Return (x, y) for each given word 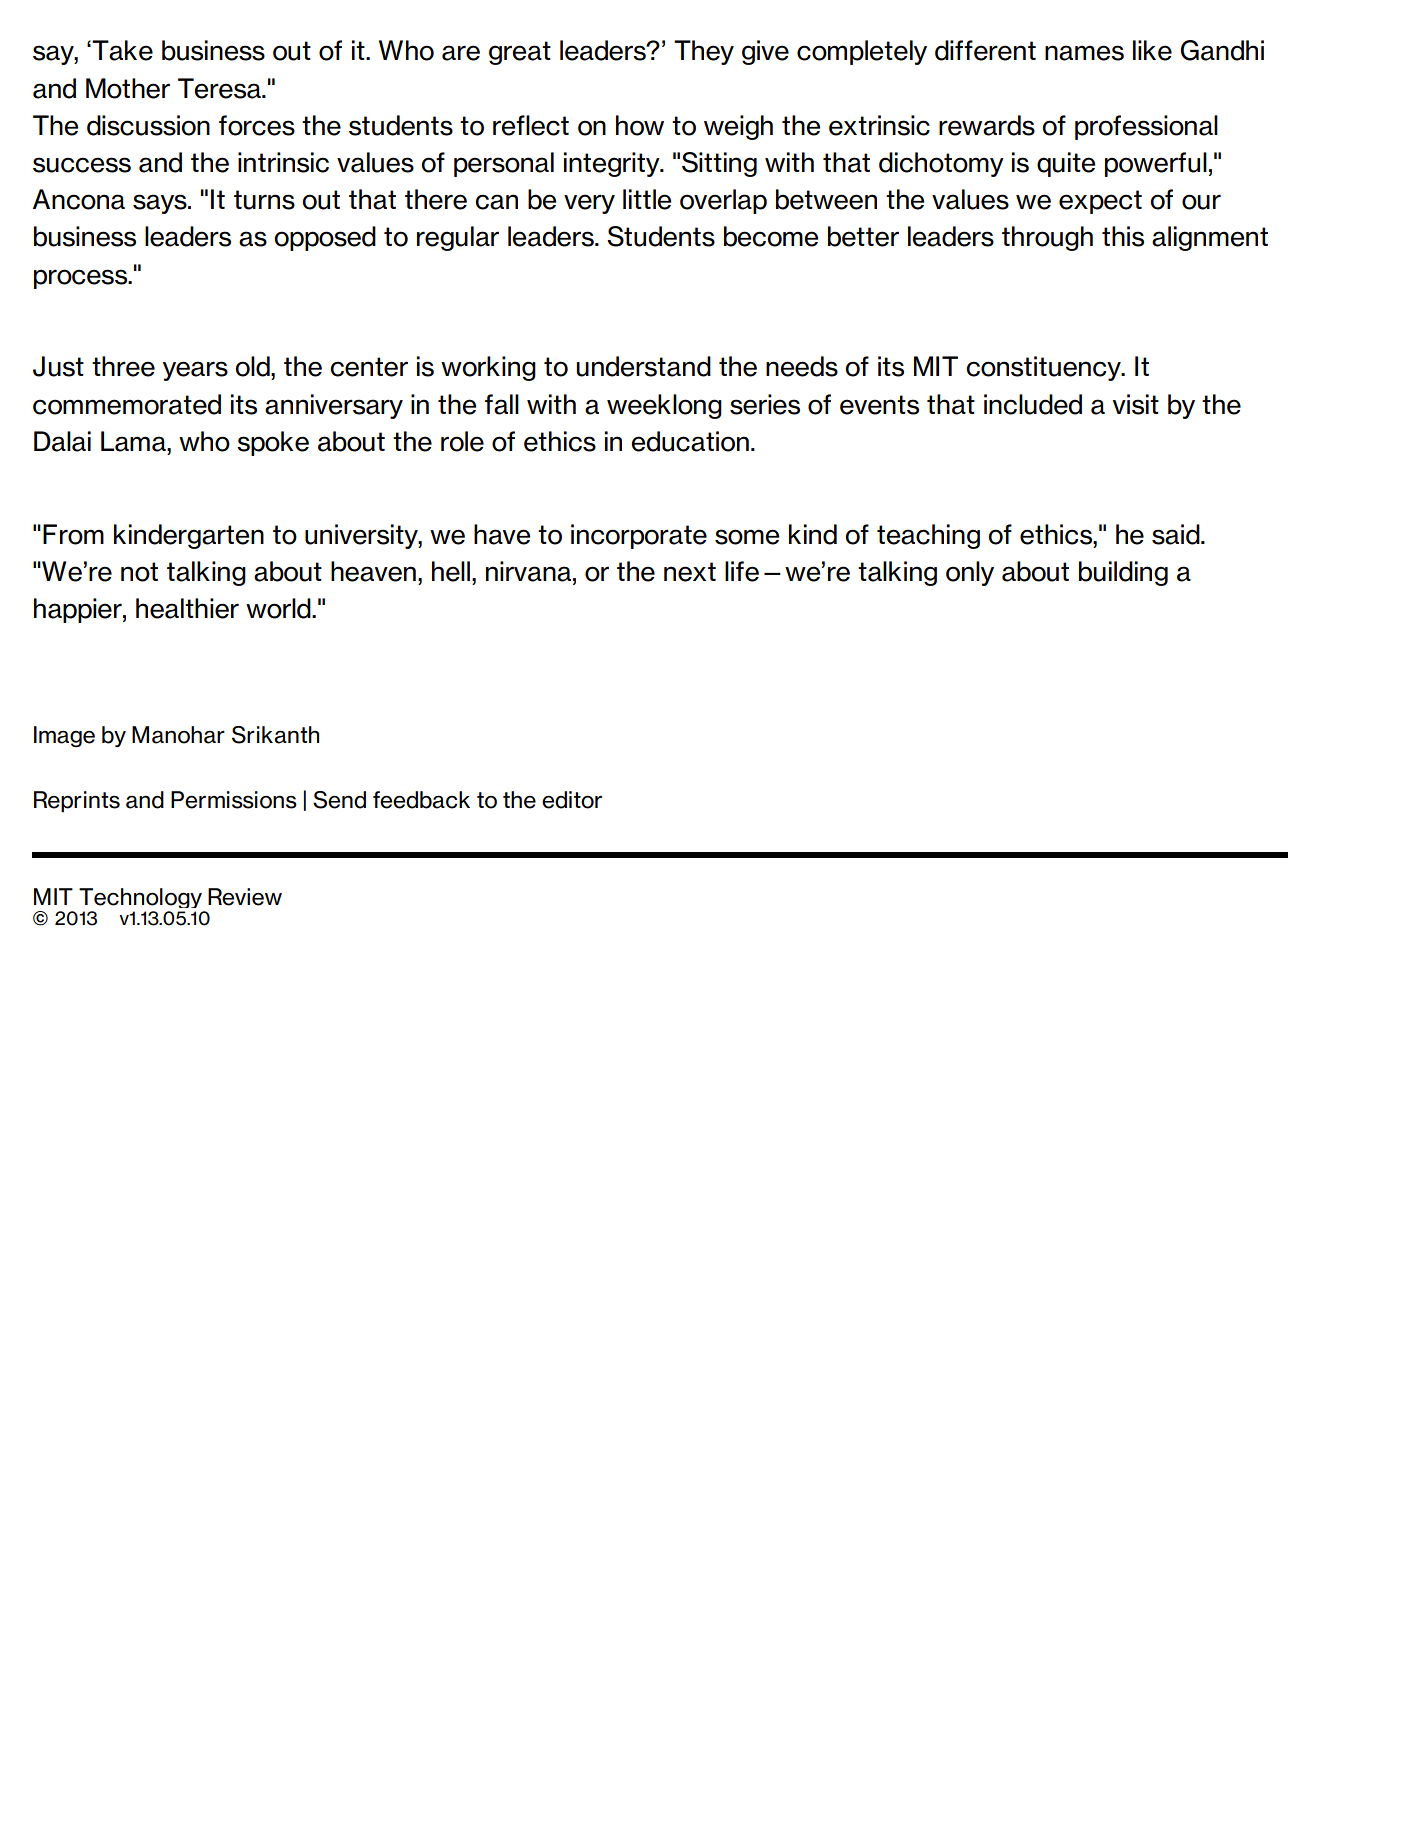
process (81, 279)
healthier (187, 608)
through (1047, 238)
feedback (421, 800)
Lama (134, 441)
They (704, 52)
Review (245, 897)
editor (572, 800)
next (690, 572)
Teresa (220, 88)
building (1123, 573)
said (1177, 534)
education (690, 441)
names (1084, 53)
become (771, 236)
